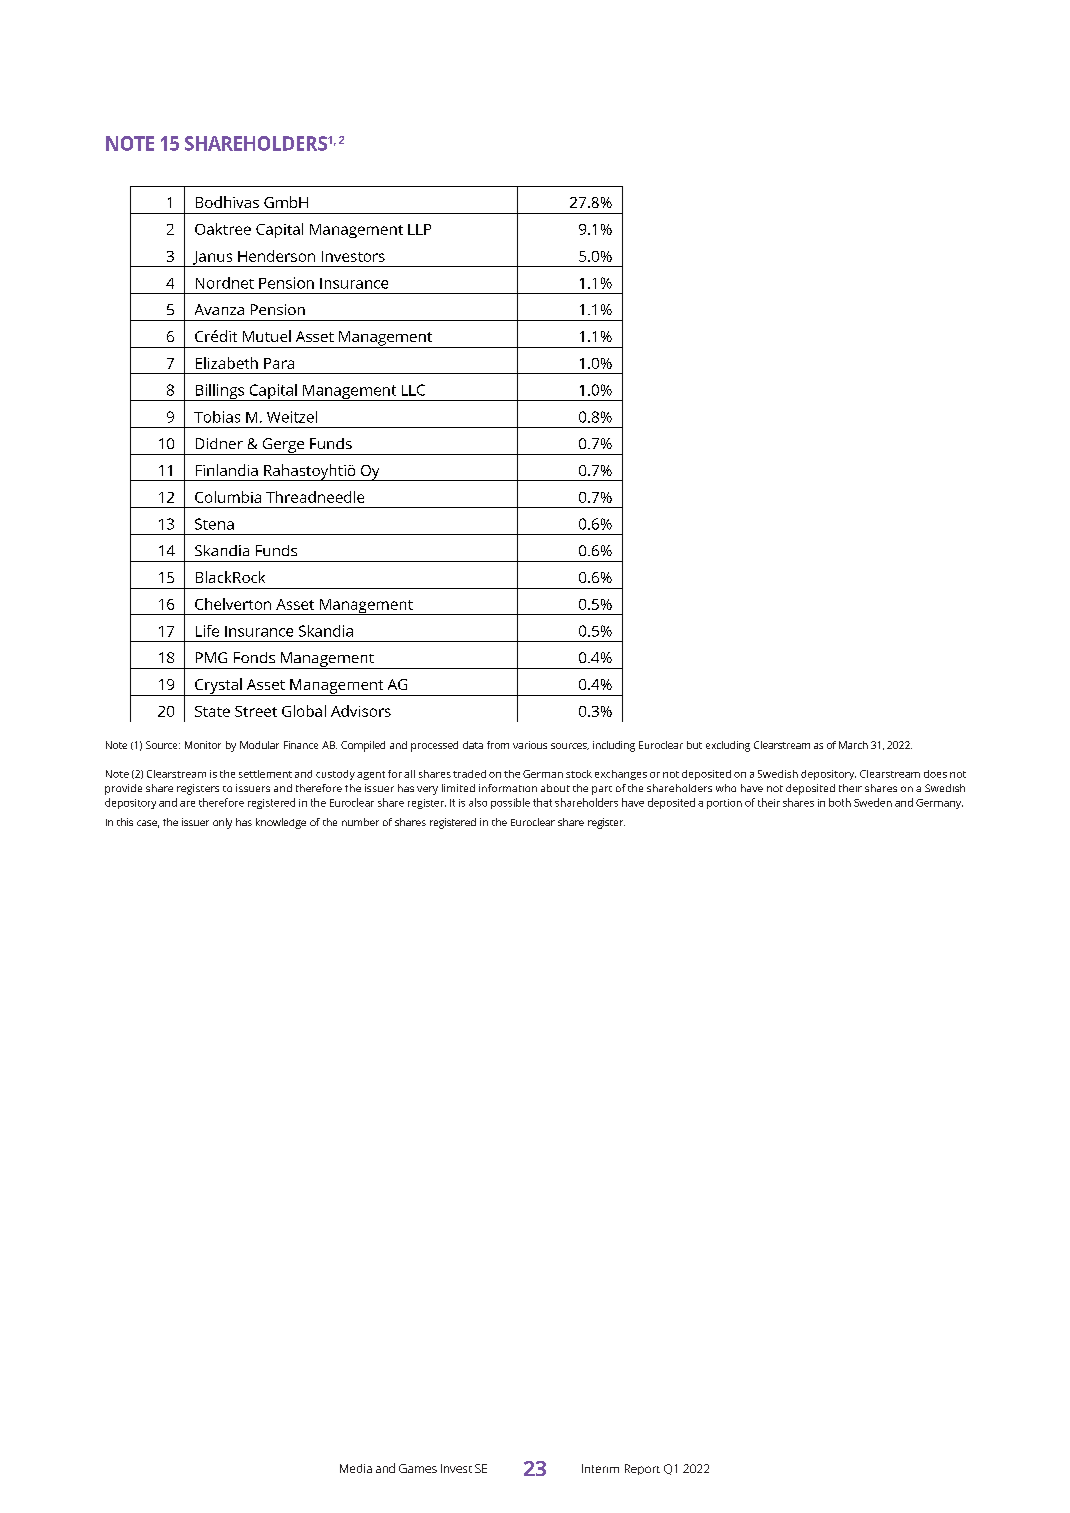  I want to click on Janus, so click(213, 259).
